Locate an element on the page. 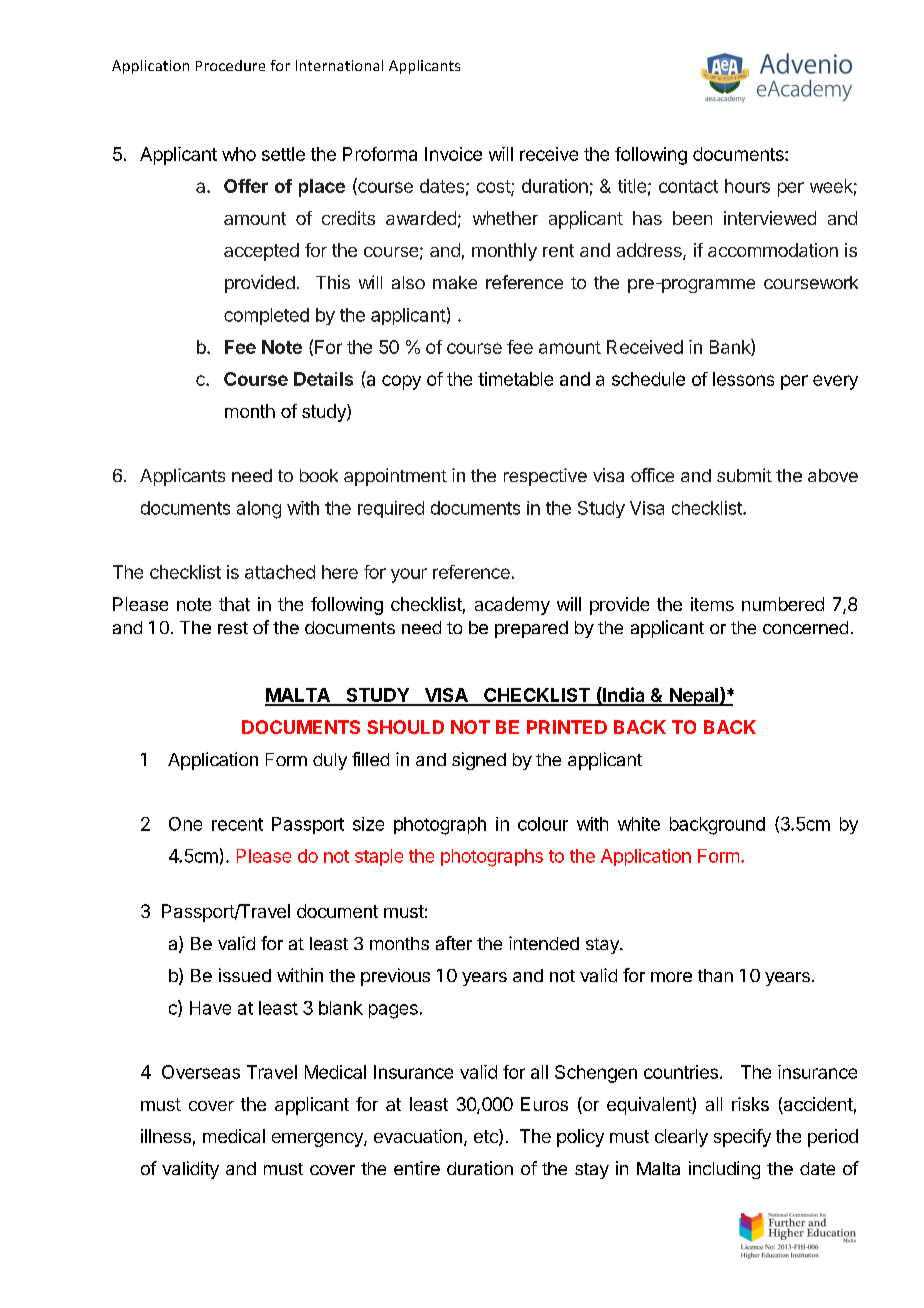 The height and width of the page is (1308, 924). Invoice is located at coordinates (453, 154).
